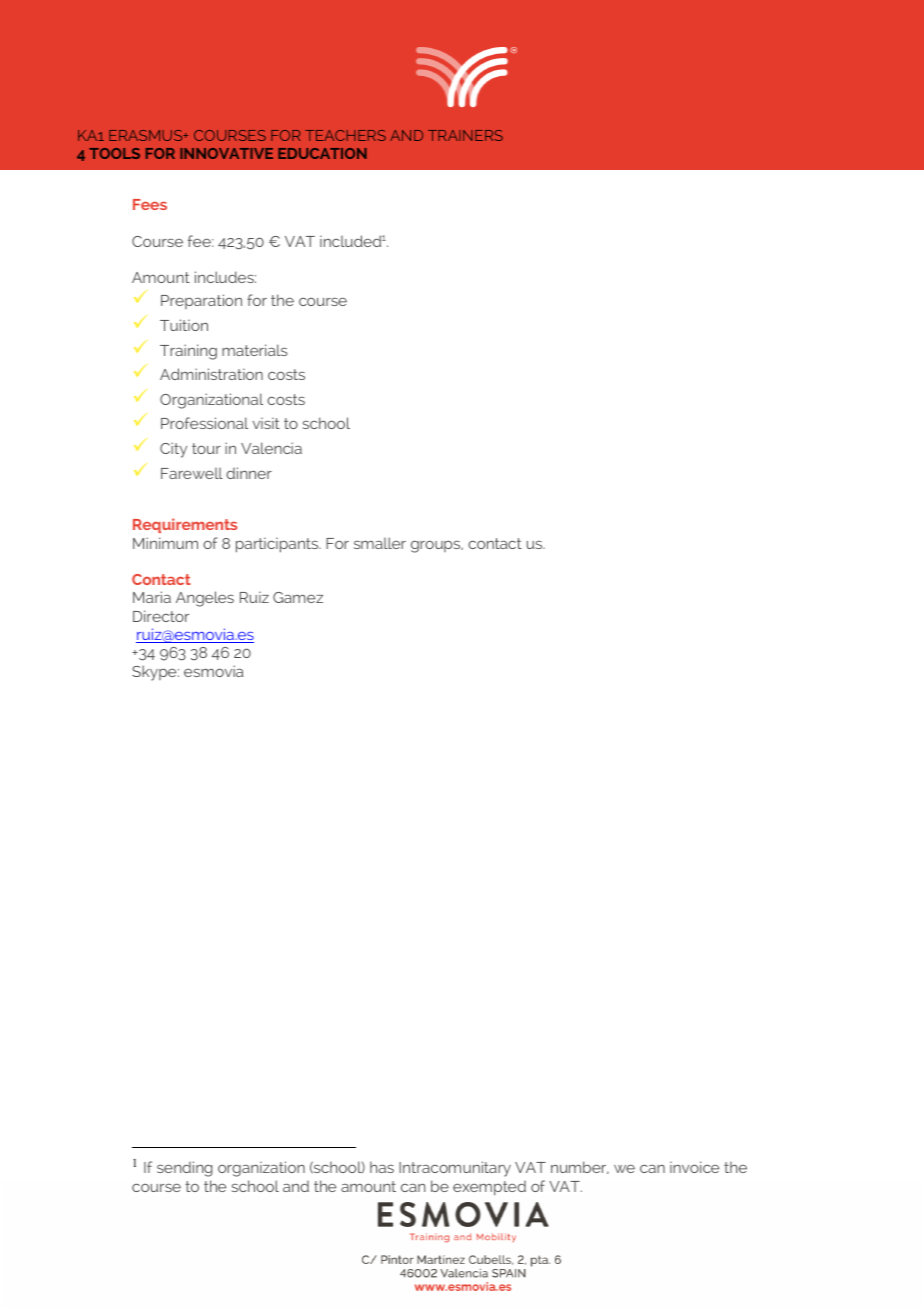 This screenshot has width=924, height=1308. What do you see at coordinates (278, 545) in the screenshot?
I see `participants` at bounding box center [278, 545].
